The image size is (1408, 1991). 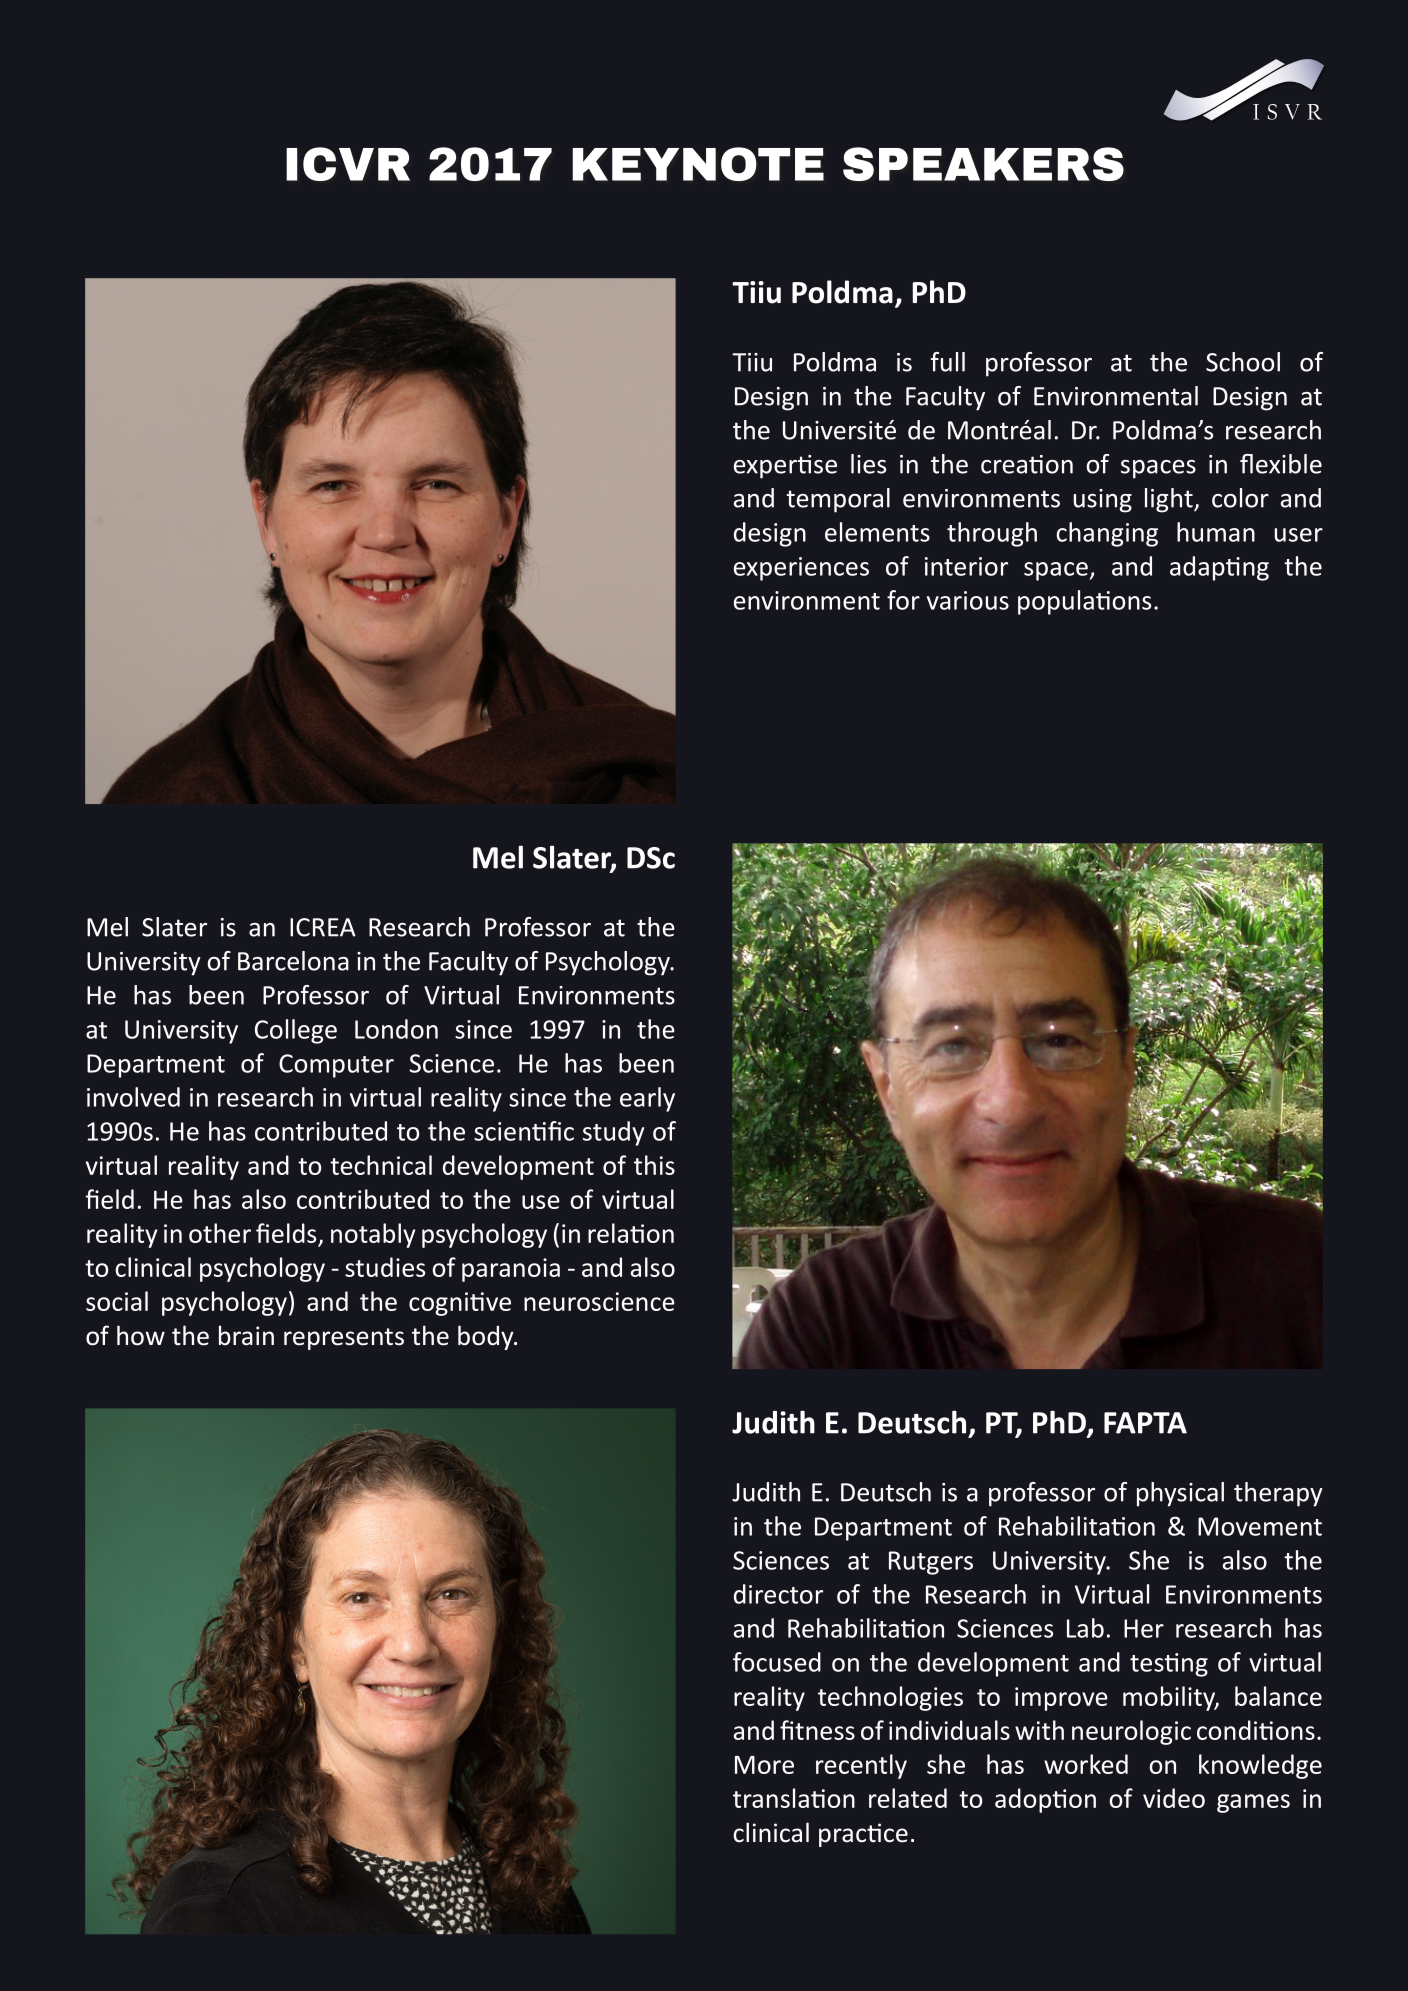 I want to click on School, so click(x=1243, y=362).
